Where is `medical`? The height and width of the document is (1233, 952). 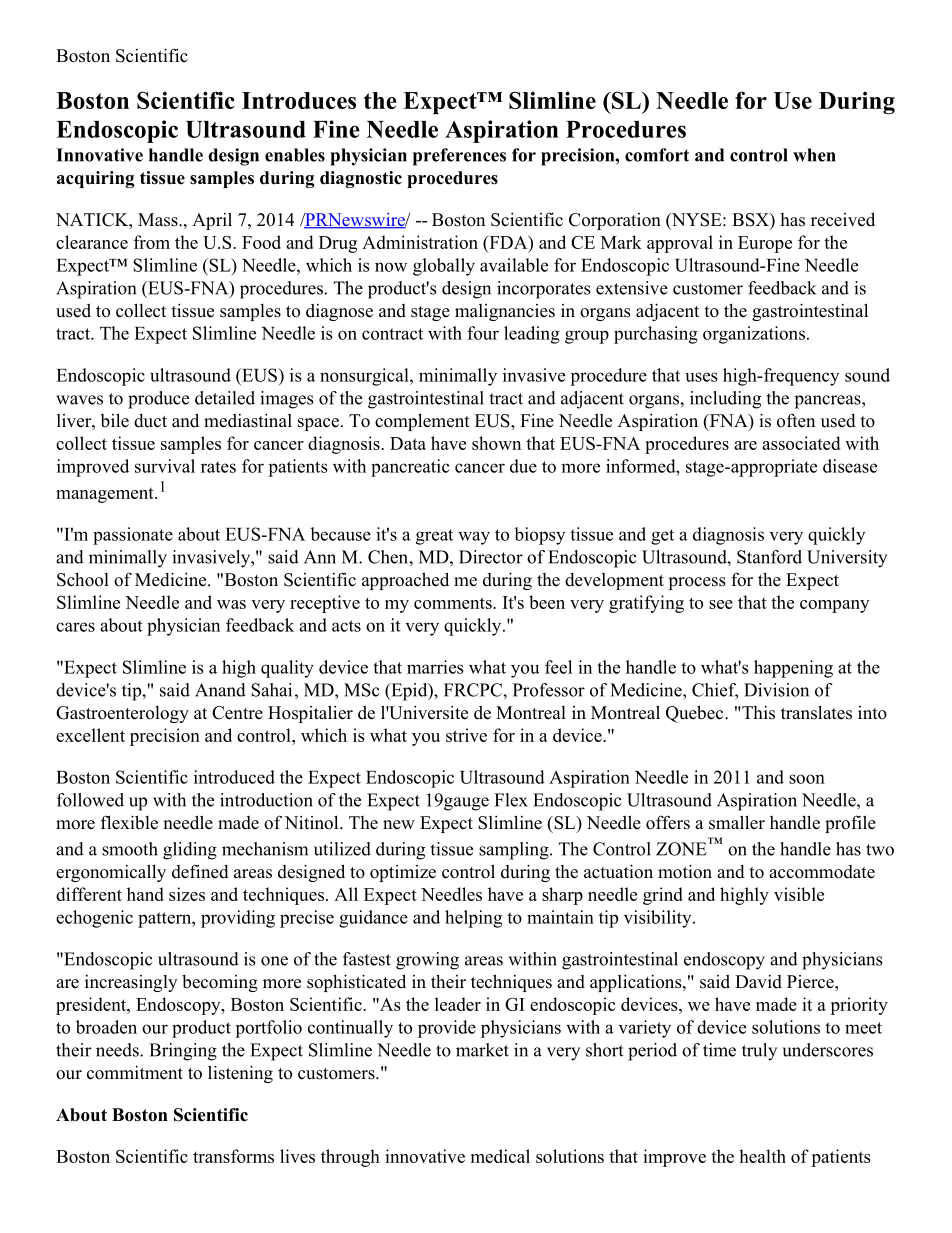
medical is located at coordinates (500, 1156).
